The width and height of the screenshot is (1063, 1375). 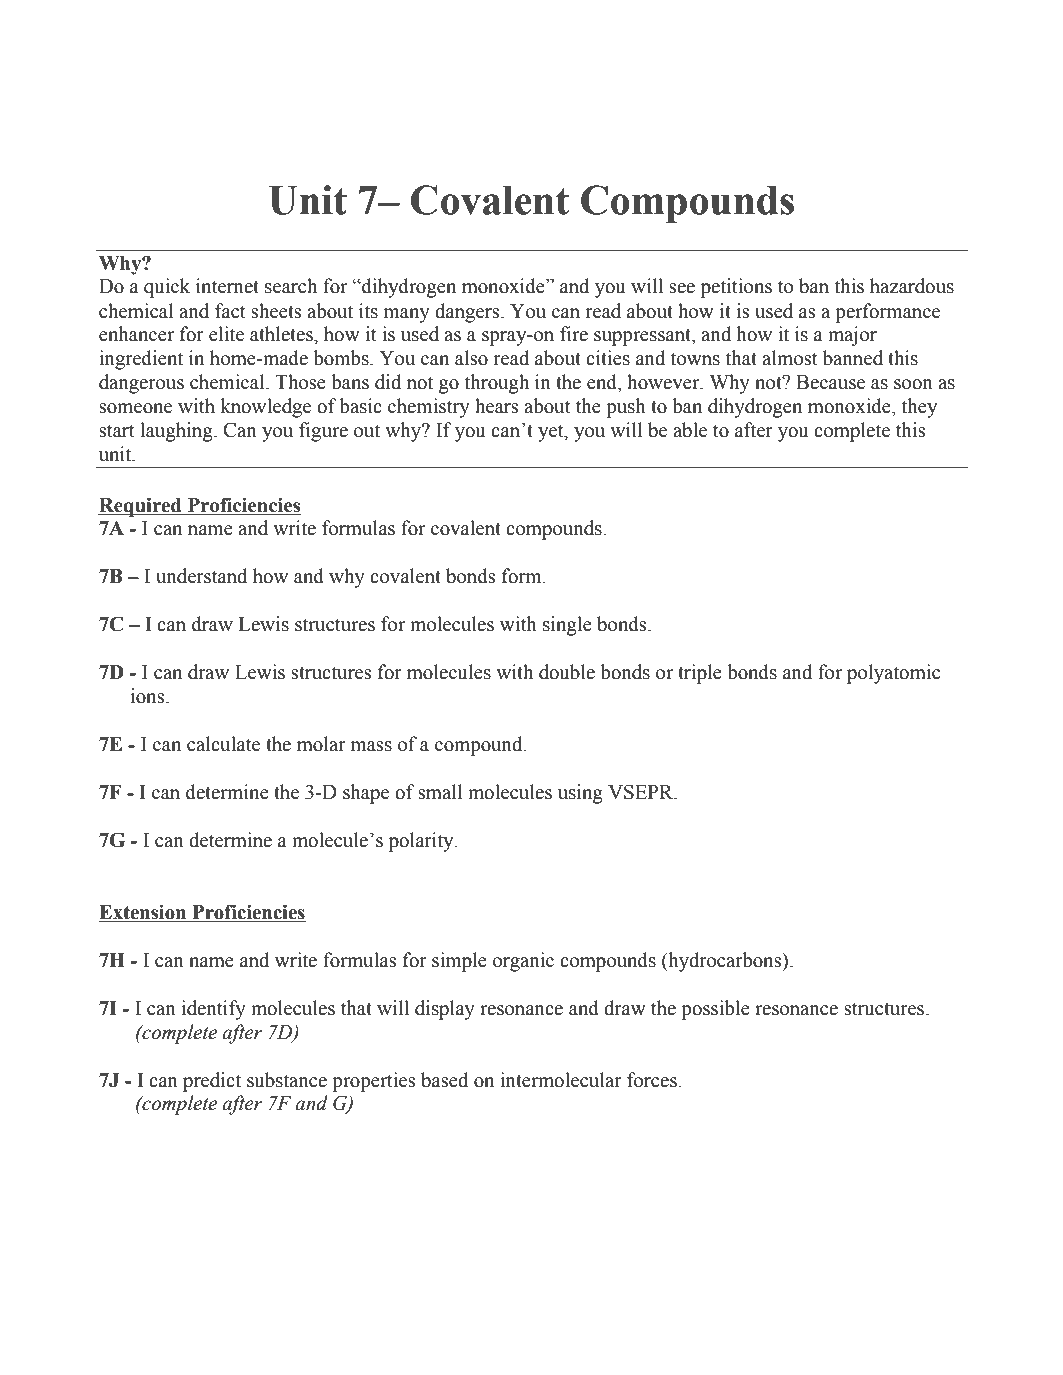 What do you see at coordinates (715, 1010) in the screenshot?
I see `possible` at bounding box center [715, 1010].
